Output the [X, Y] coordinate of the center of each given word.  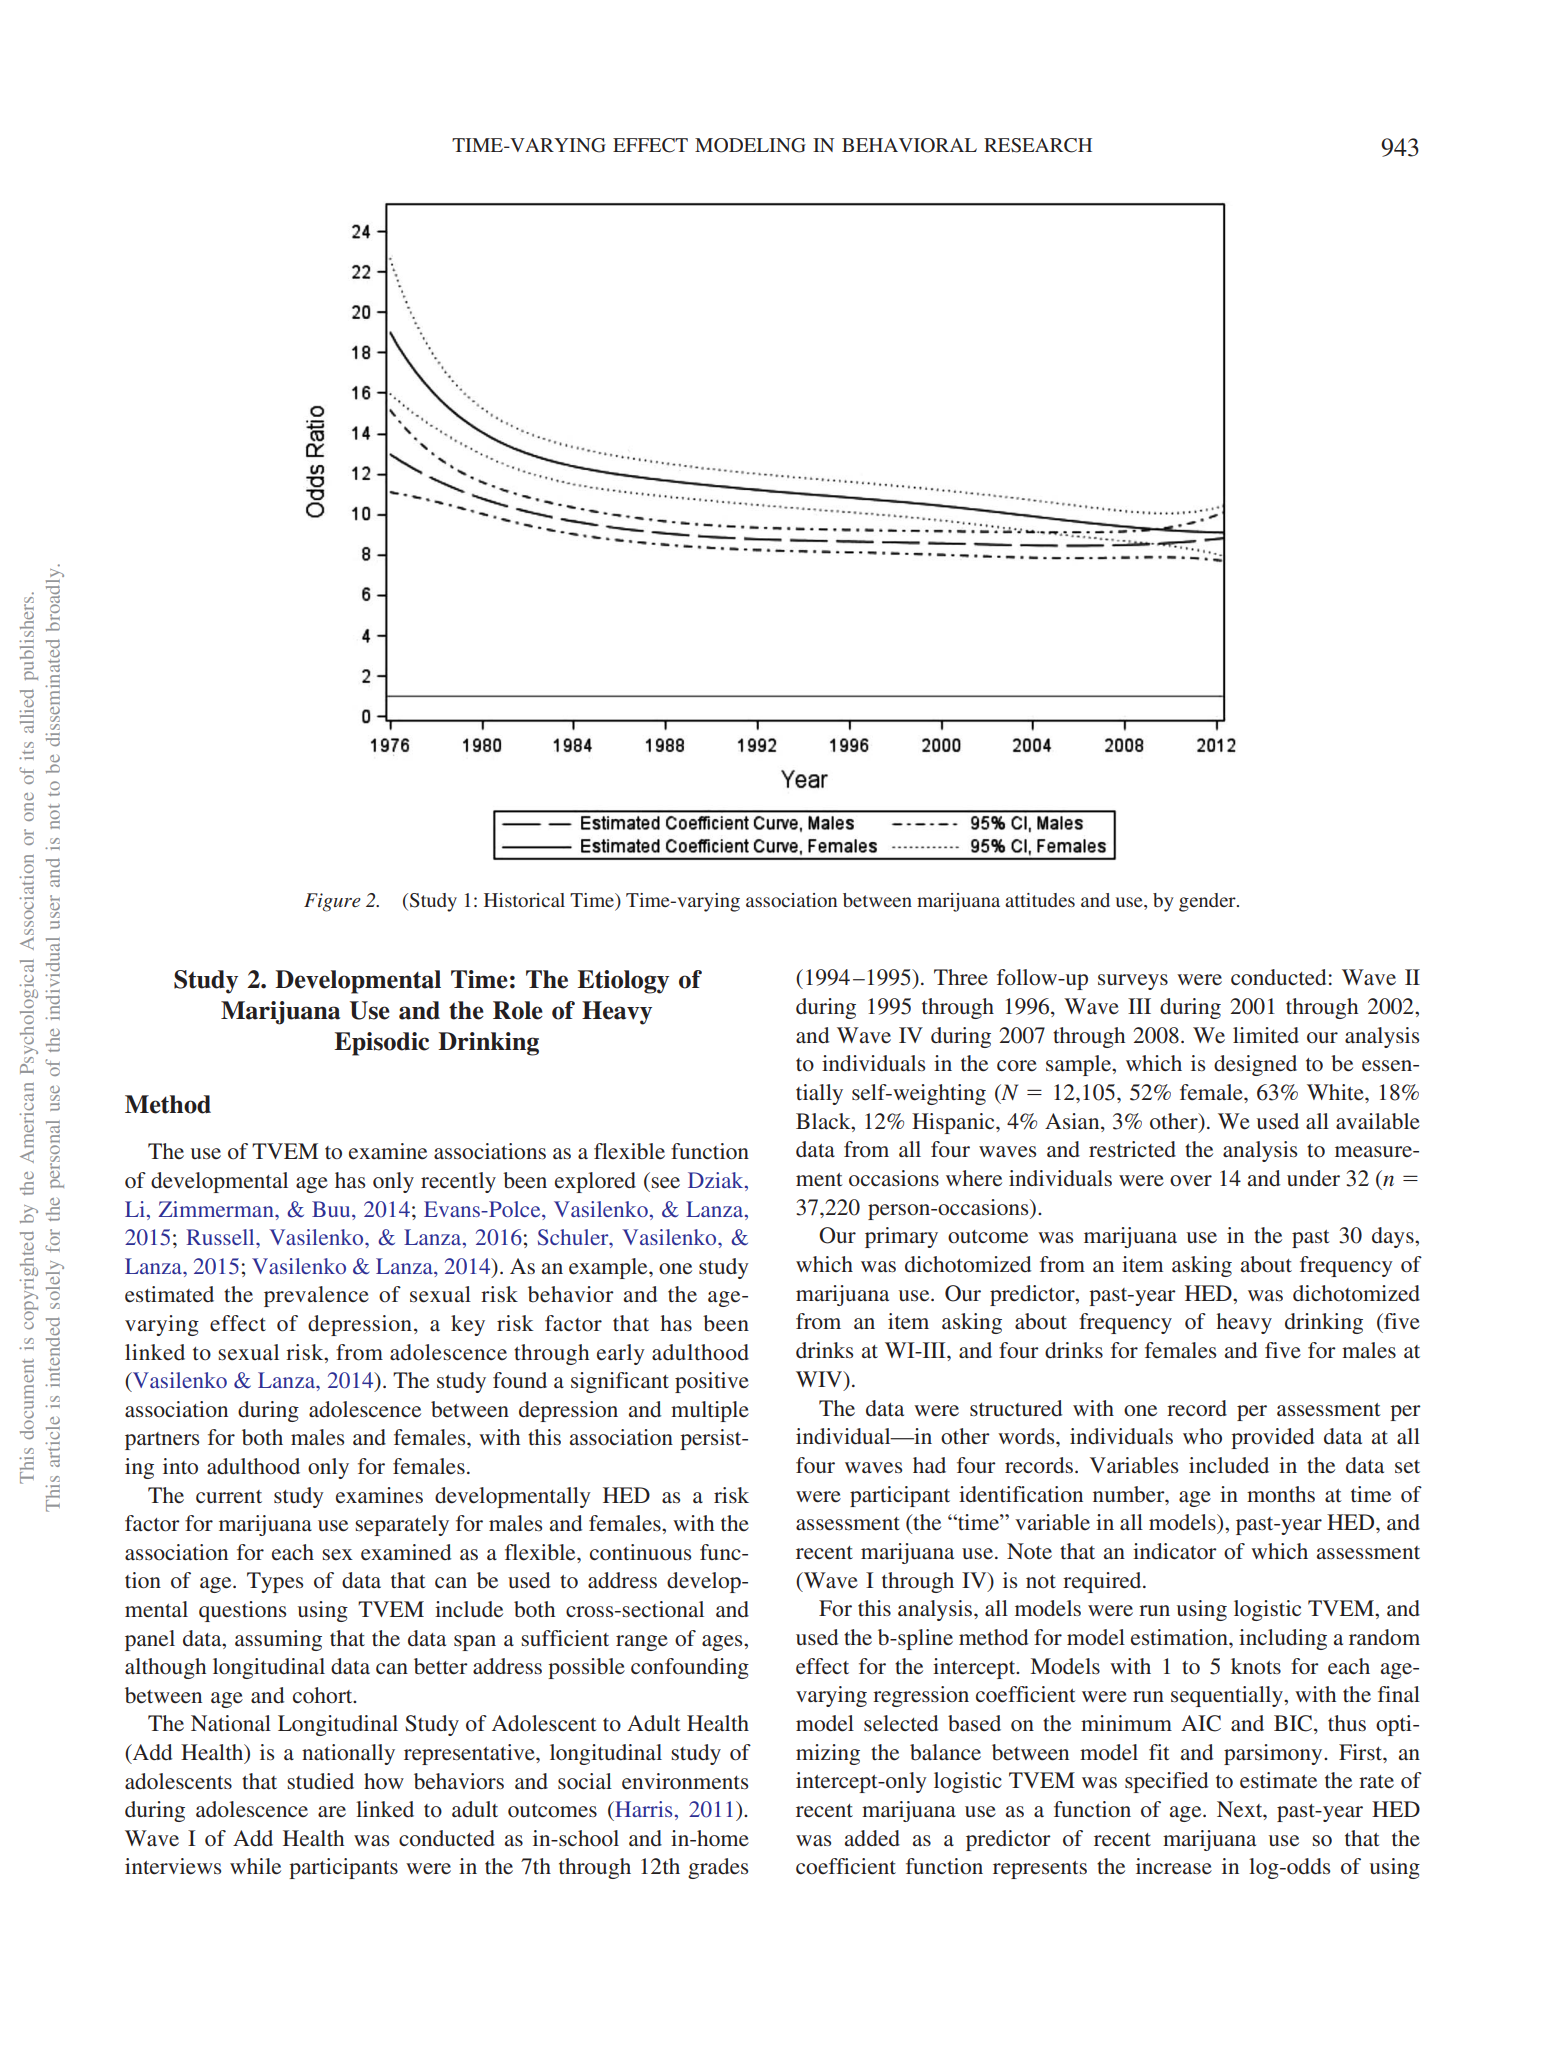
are [332, 1811]
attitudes [1040, 900]
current [229, 1497]
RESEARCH [1038, 145]
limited [1266, 1035]
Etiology [623, 982]
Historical [524, 900]
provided [1272, 1438]
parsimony [1274, 1754]
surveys [1133, 982]
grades [718, 1868]
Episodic [382, 1044]
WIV [820, 1380]
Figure [332, 902]
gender [1208, 902]
